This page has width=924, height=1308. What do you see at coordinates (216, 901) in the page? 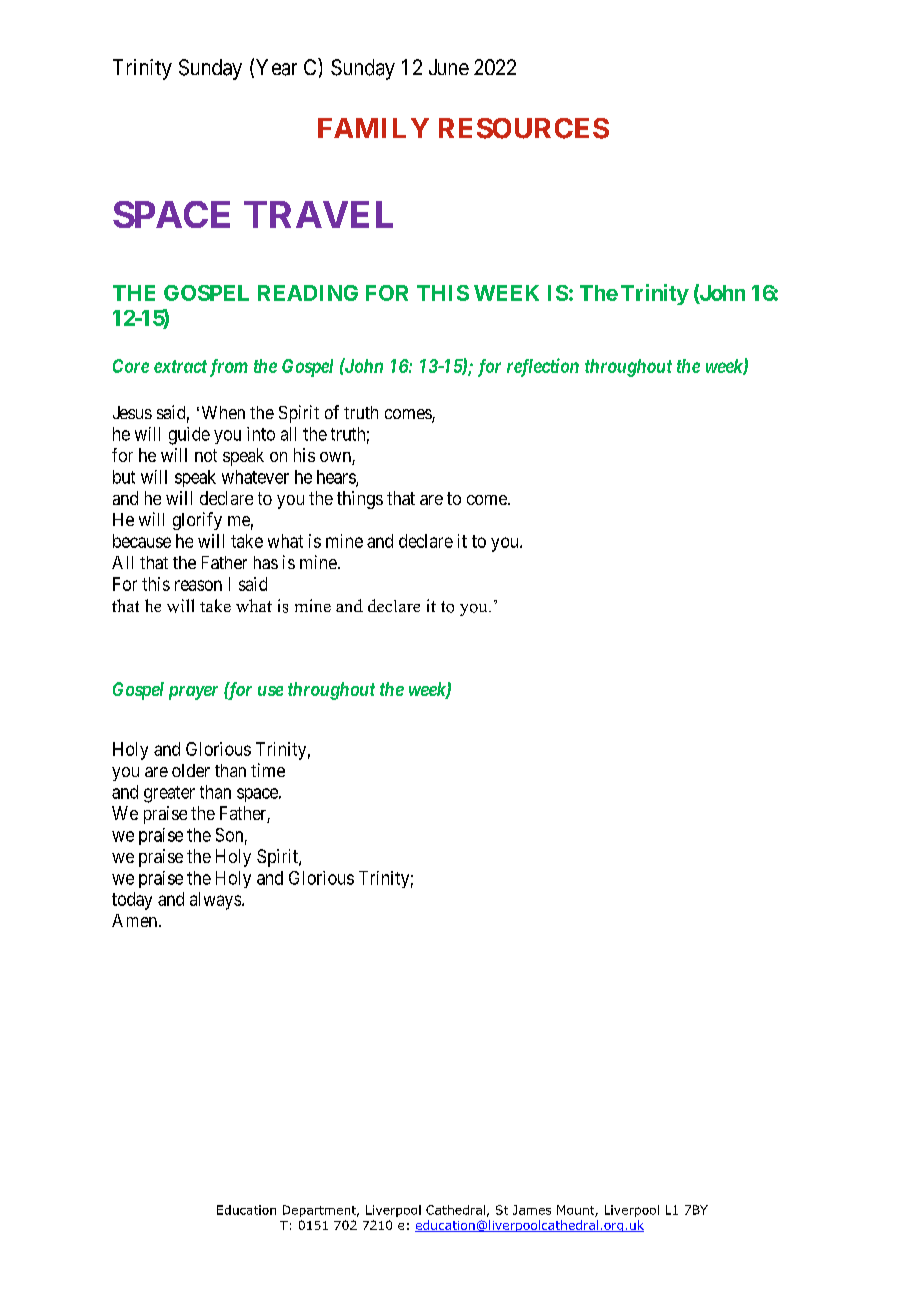
I see `always` at bounding box center [216, 901].
